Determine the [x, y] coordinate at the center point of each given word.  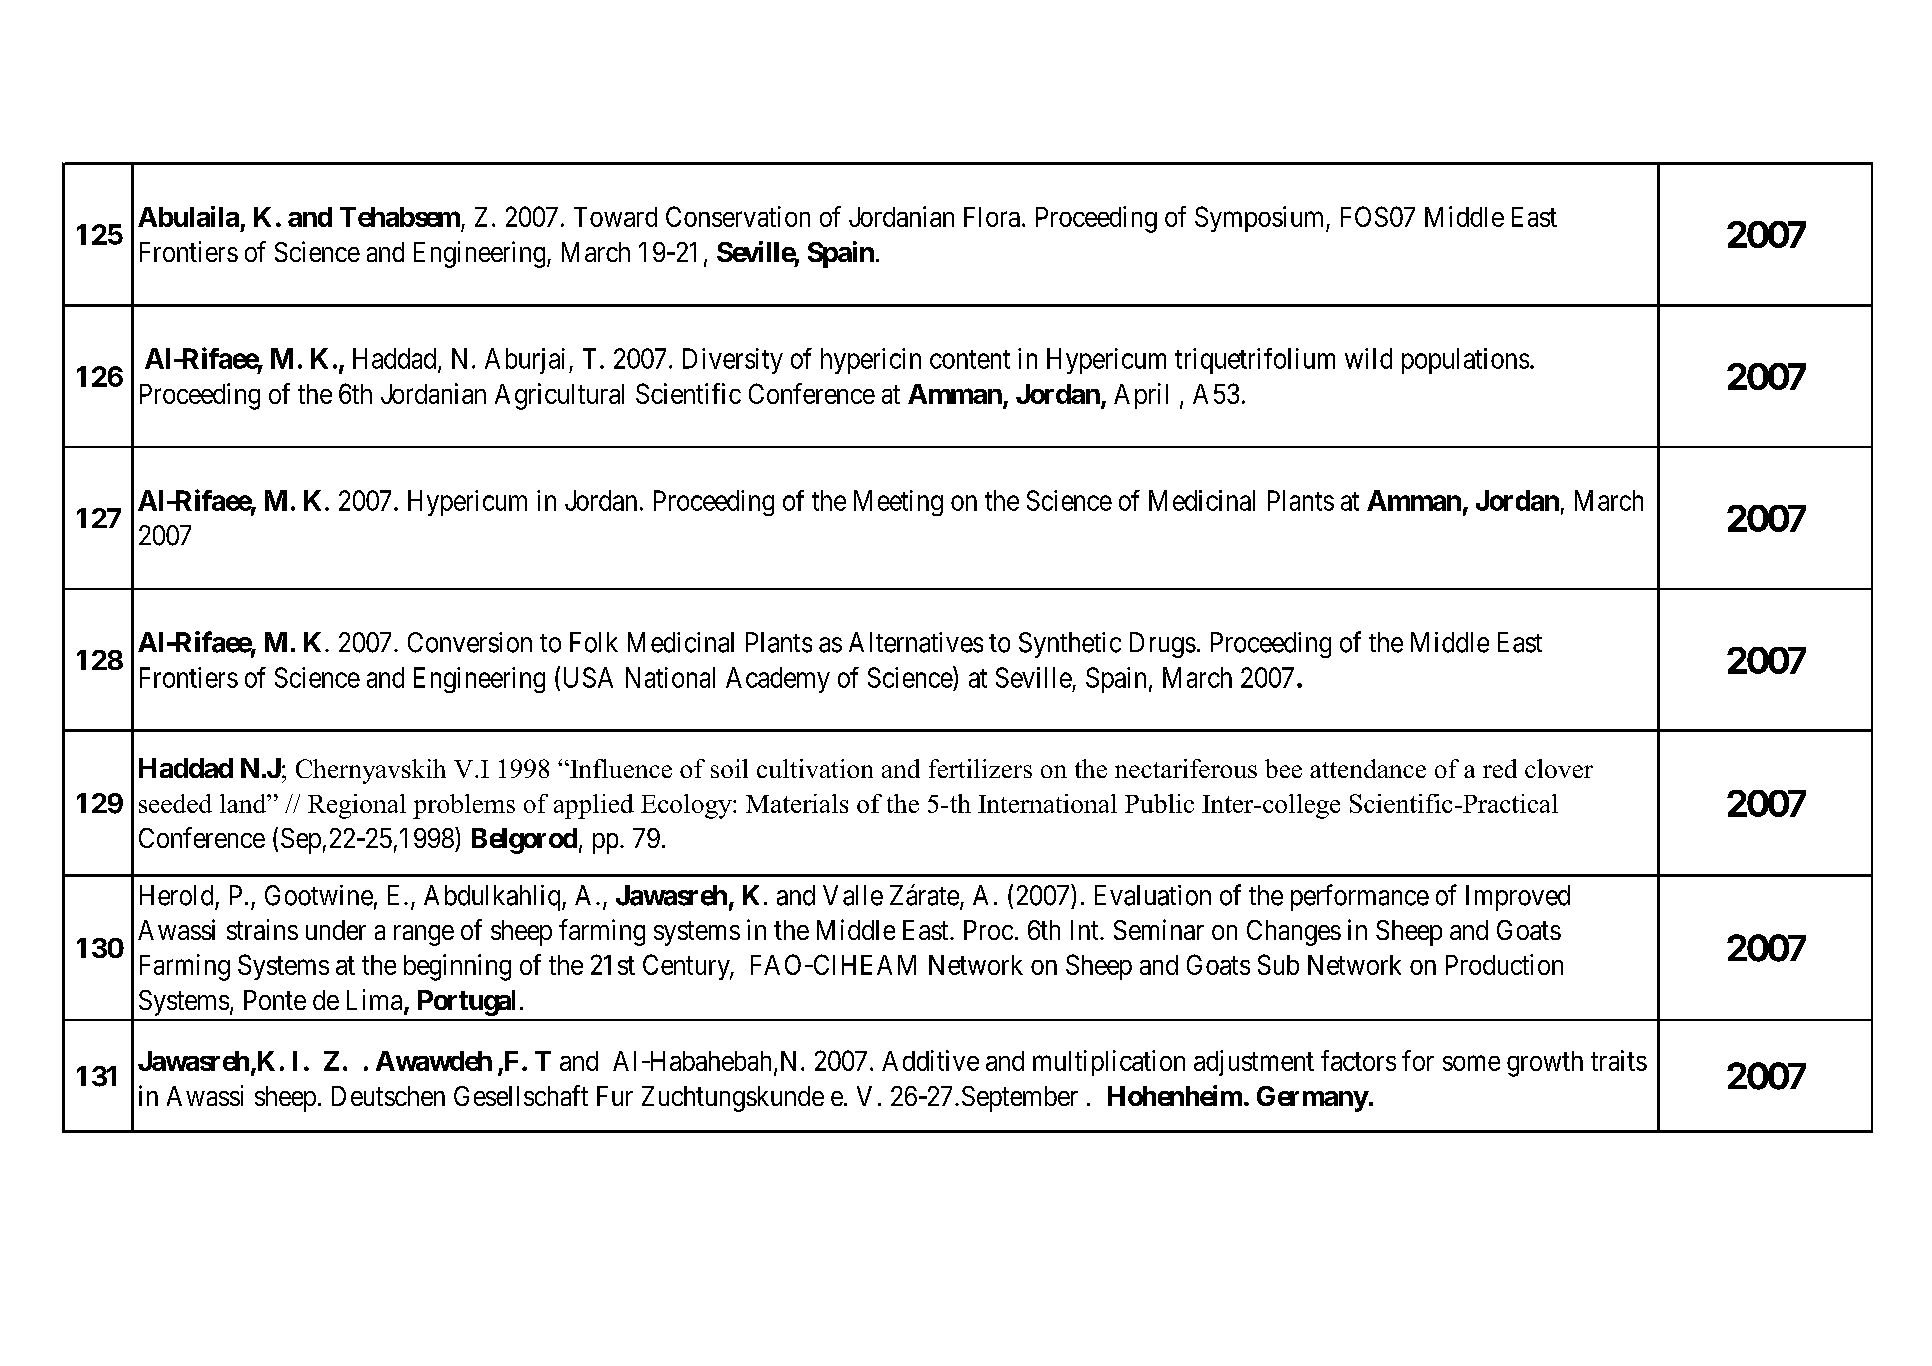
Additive [930, 1060]
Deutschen [388, 1096]
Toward [615, 217]
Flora [993, 217]
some [1471, 1063]
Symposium [1261, 219]
